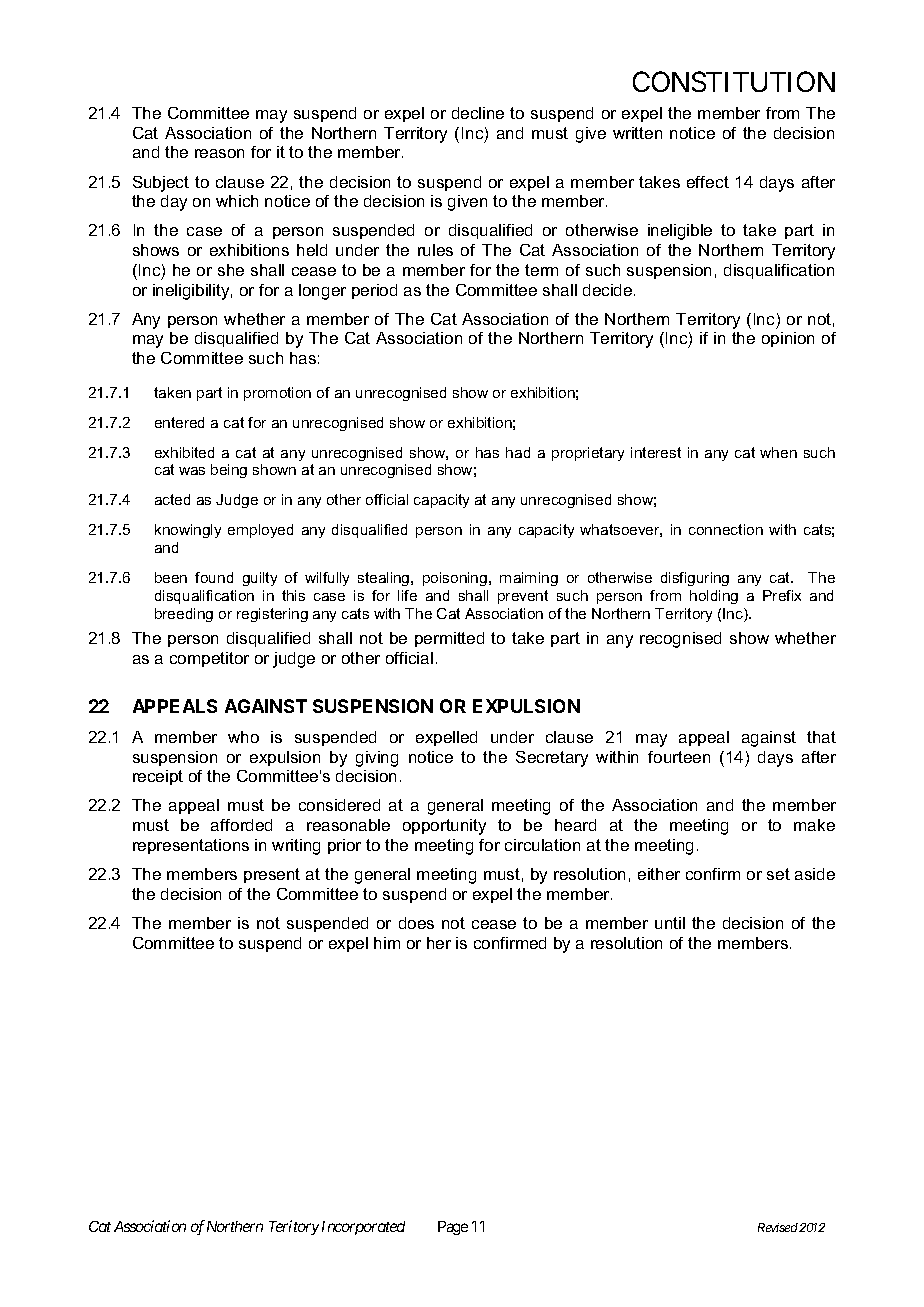 The height and width of the screenshot is (1307, 924). I want to click on decline, so click(478, 113).
